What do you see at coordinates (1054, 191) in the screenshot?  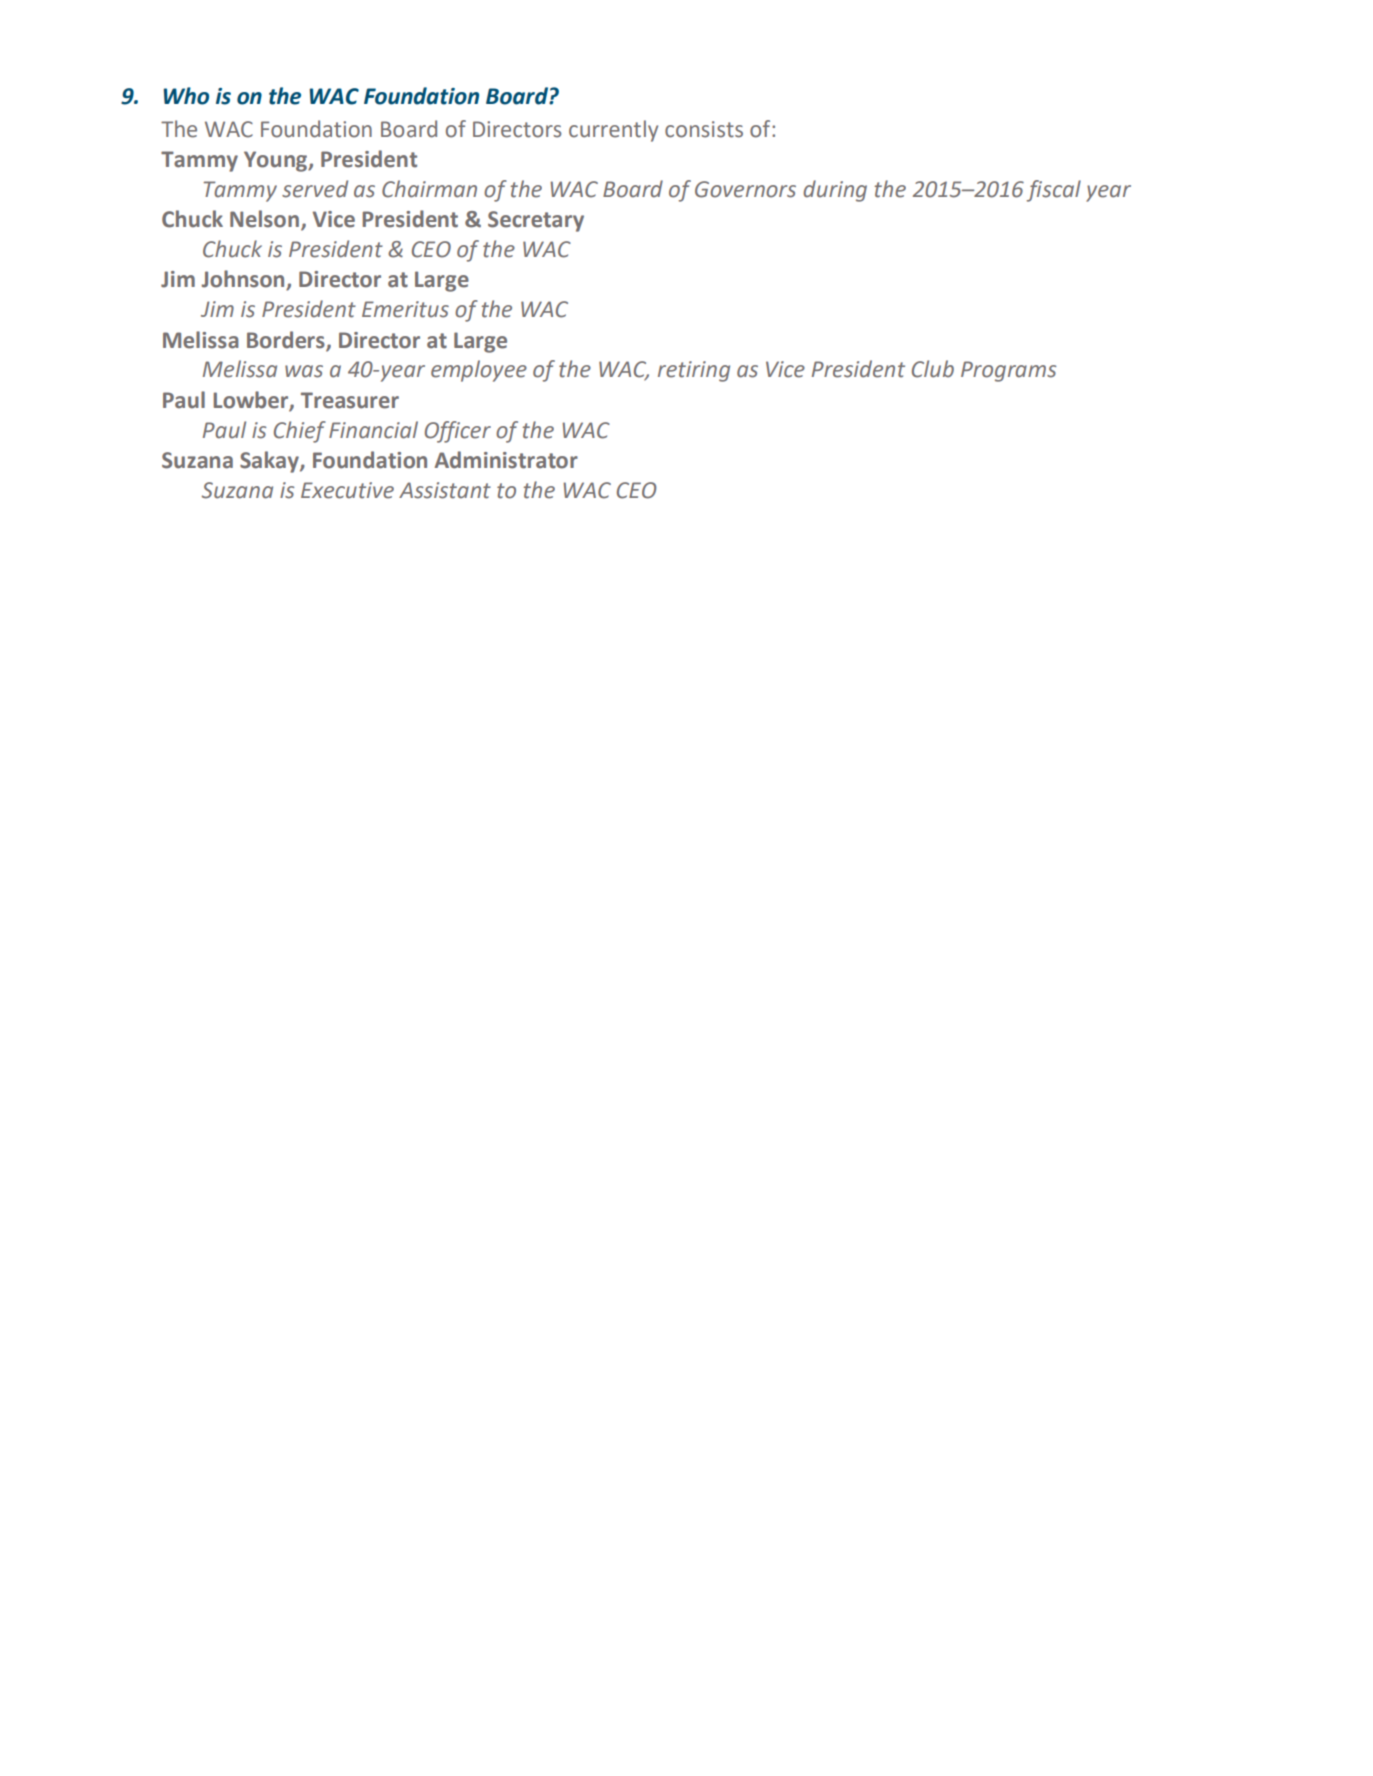 I see `fiscal` at bounding box center [1054, 191].
